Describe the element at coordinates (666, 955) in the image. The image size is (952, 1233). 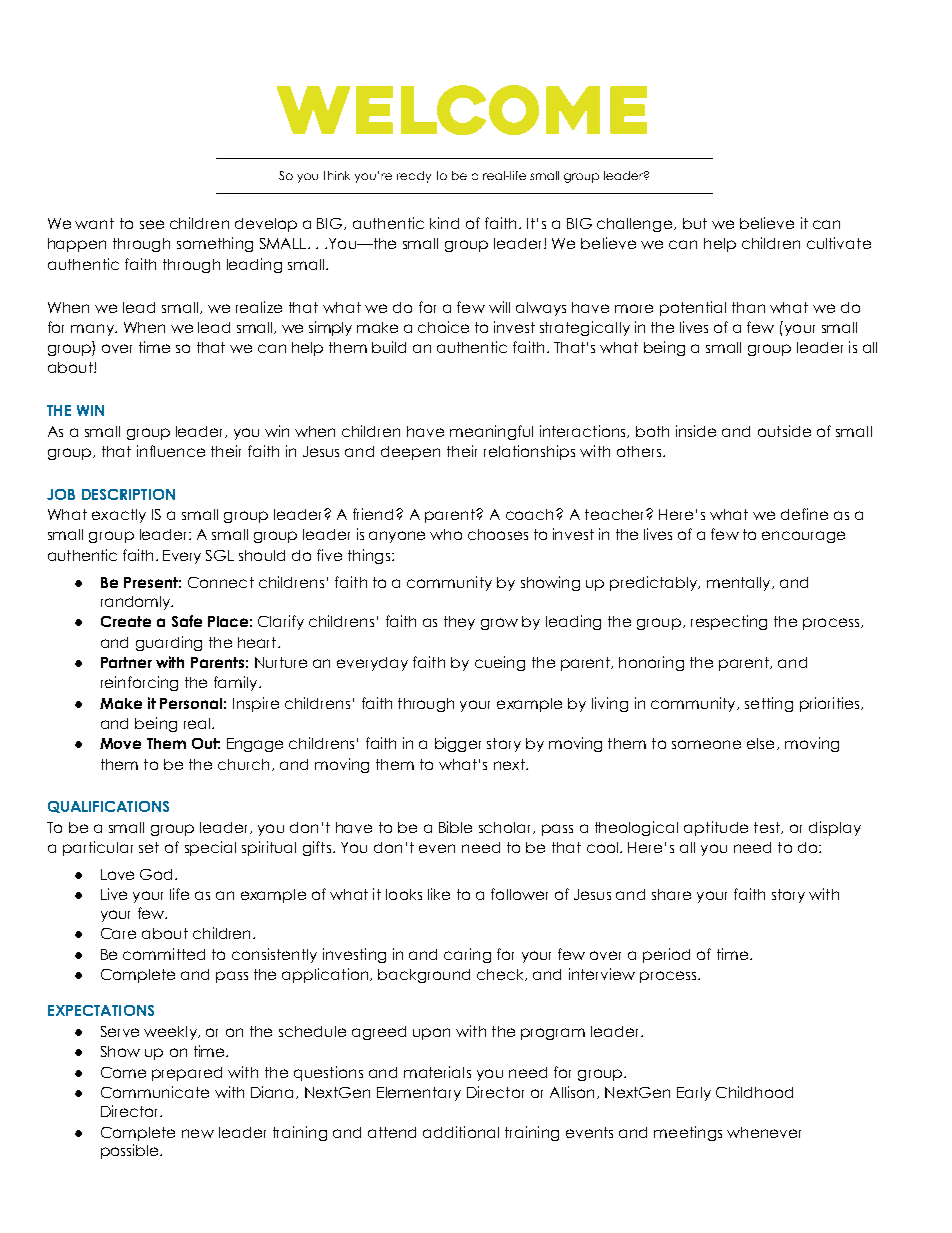
I see `period` at that location.
